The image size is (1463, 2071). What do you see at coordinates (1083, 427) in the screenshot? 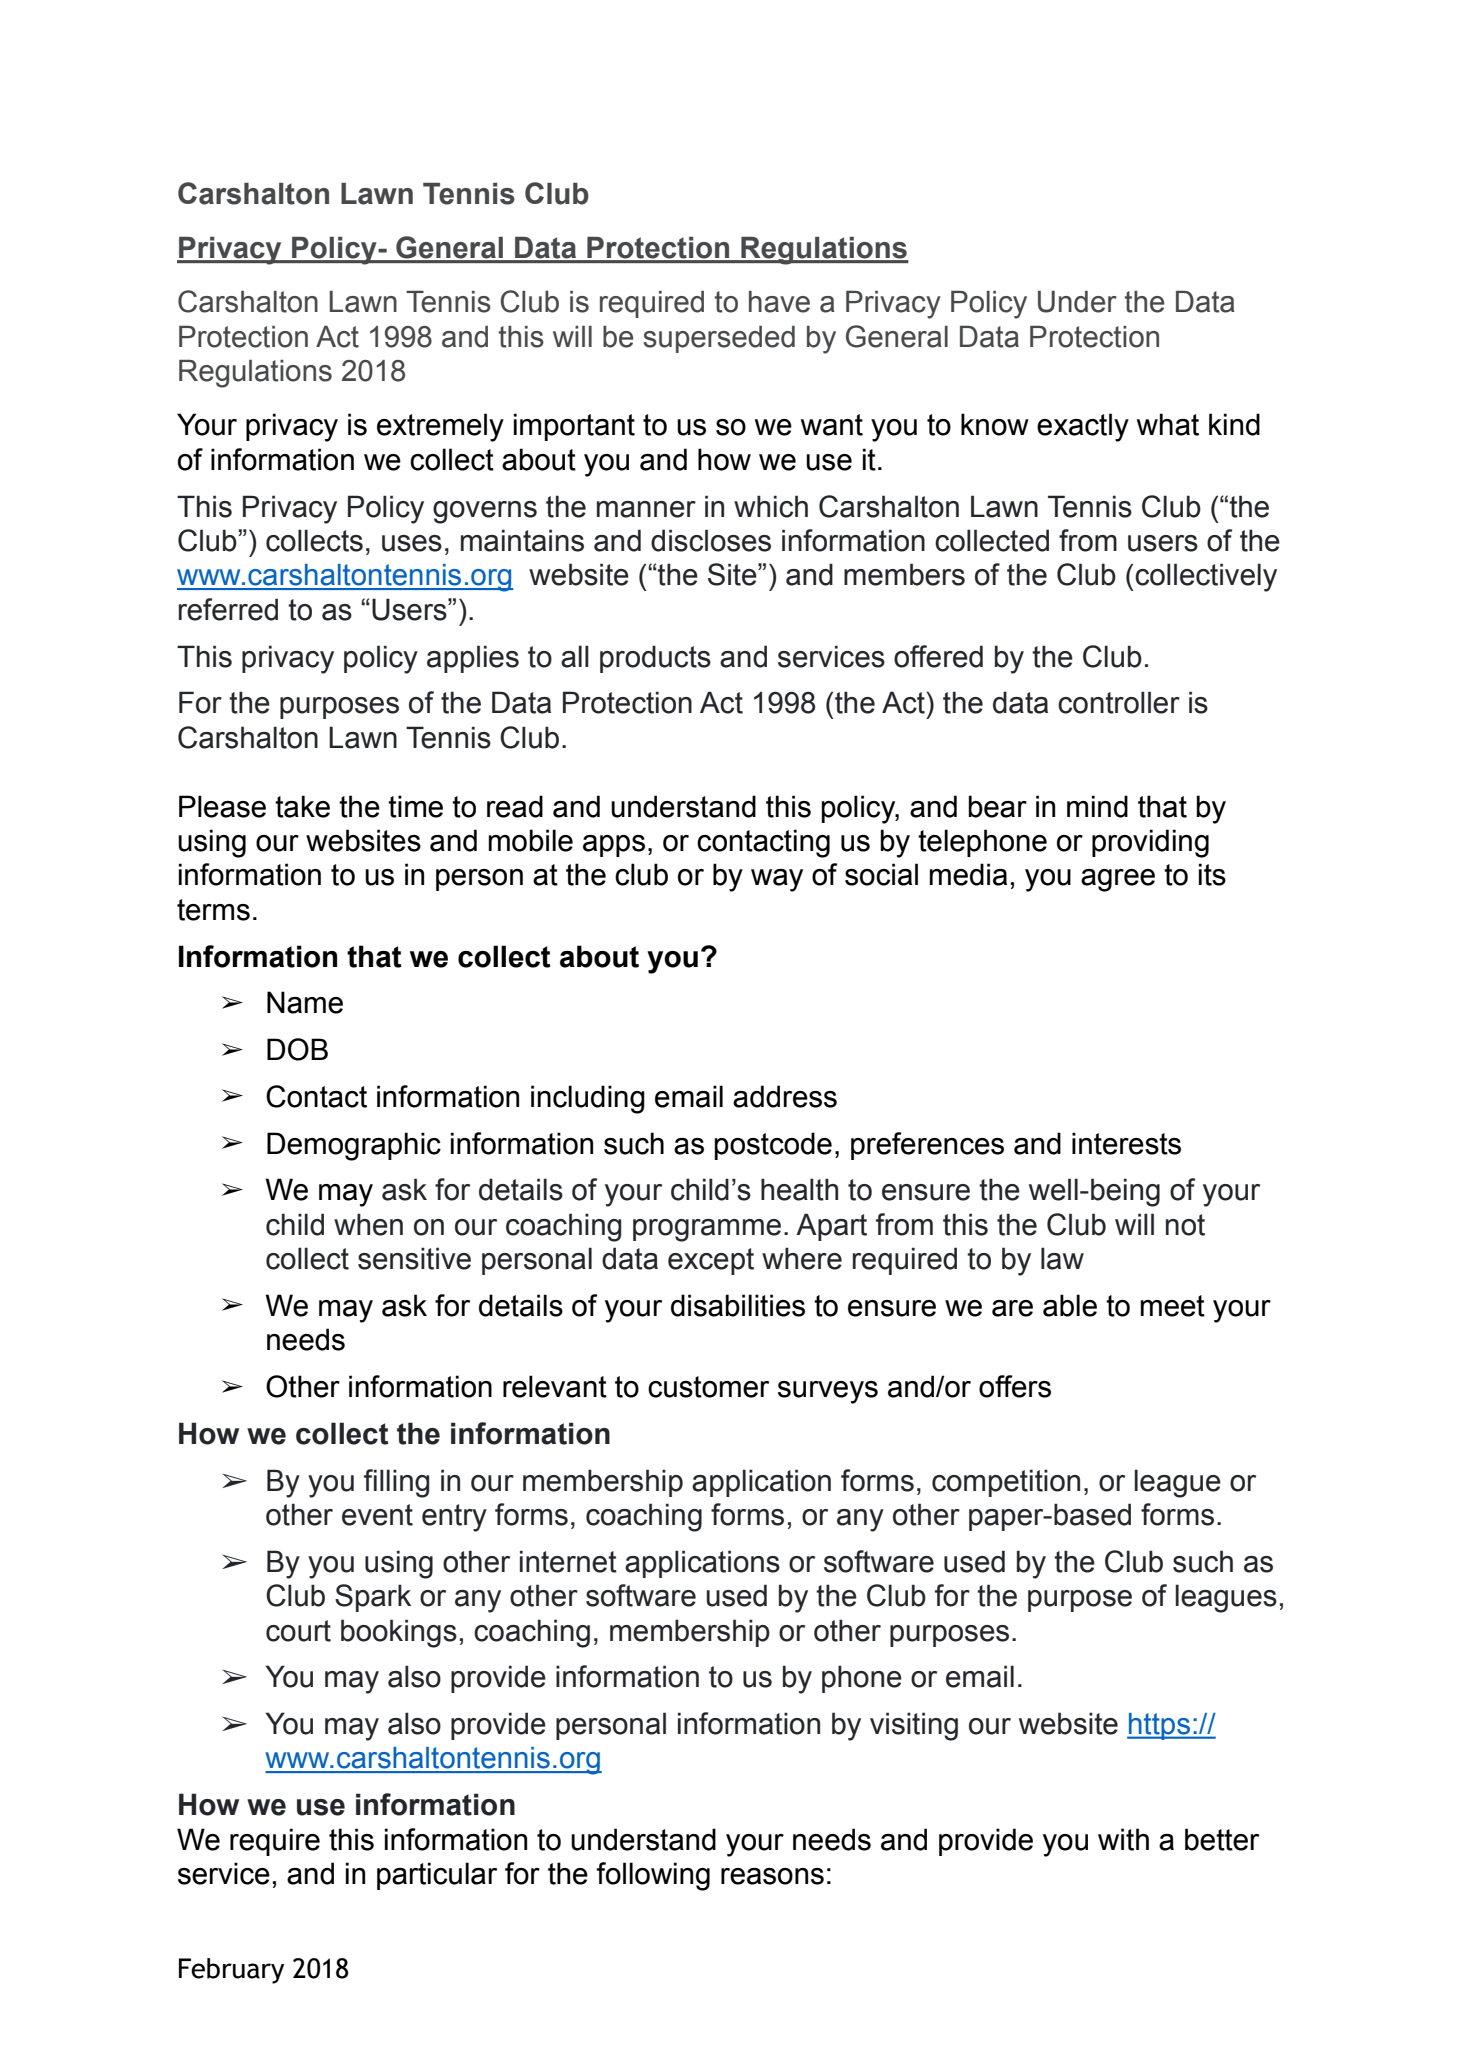
I see `exactly` at bounding box center [1083, 427].
